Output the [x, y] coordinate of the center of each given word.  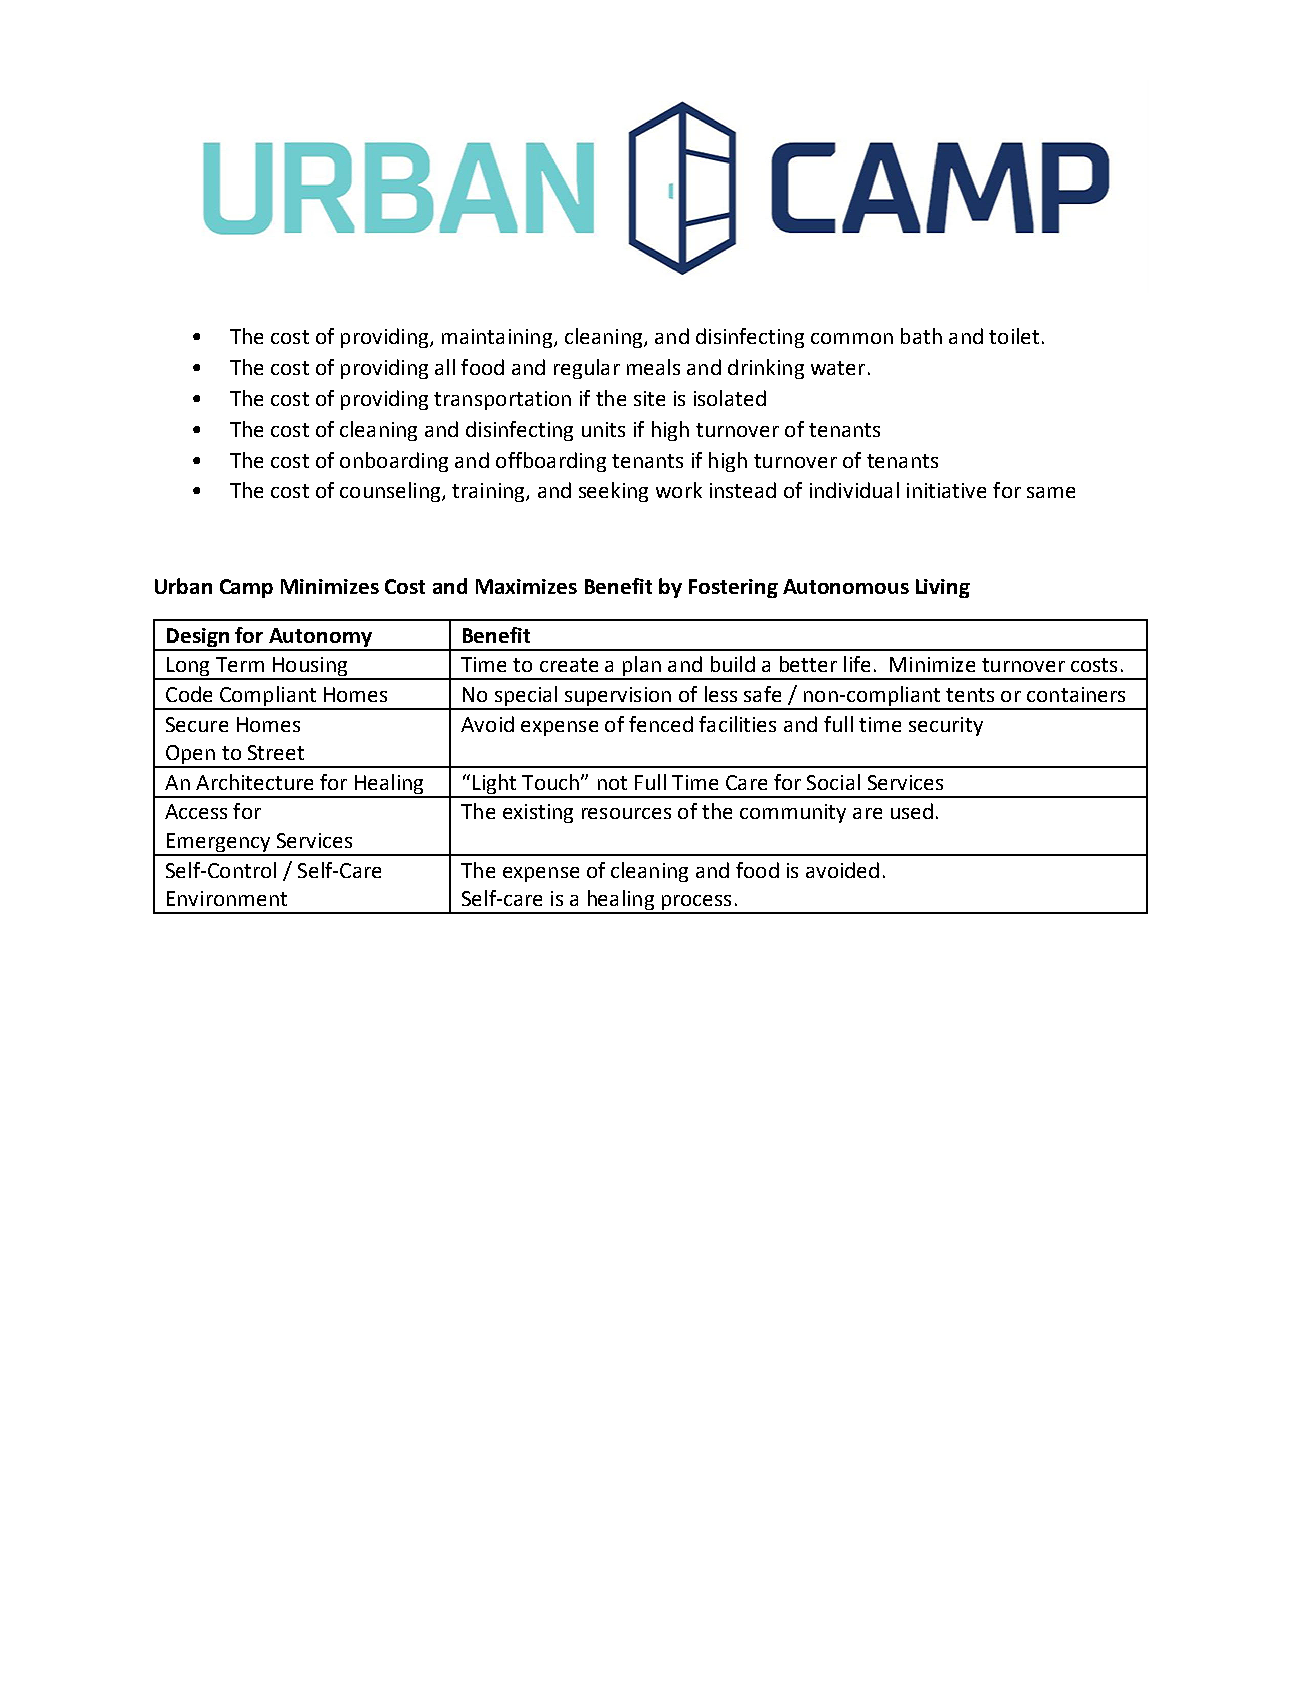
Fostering [733, 588]
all [445, 367]
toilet [1014, 336]
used [912, 811]
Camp [246, 588]
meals [653, 367]
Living [943, 588]
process [696, 904]
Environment [227, 898]
